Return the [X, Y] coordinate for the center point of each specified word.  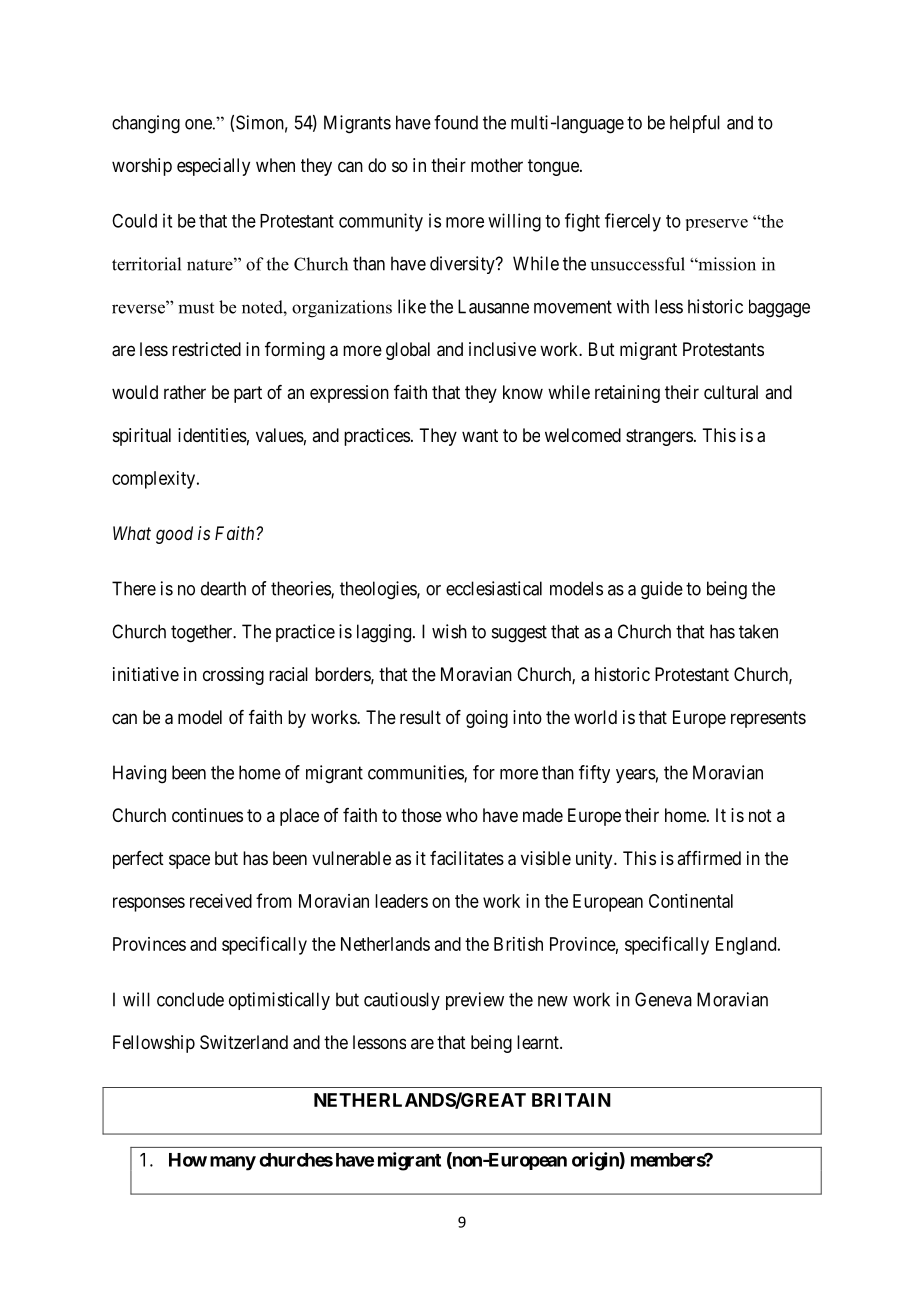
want [480, 436]
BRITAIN [571, 1100]
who [462, 815]
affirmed [709, 858]
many [233, 1163]
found [456, 122]
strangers [659, 437]
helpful [695, 124]
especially [213, 167]
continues [207, 815]
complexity [155, 480]
